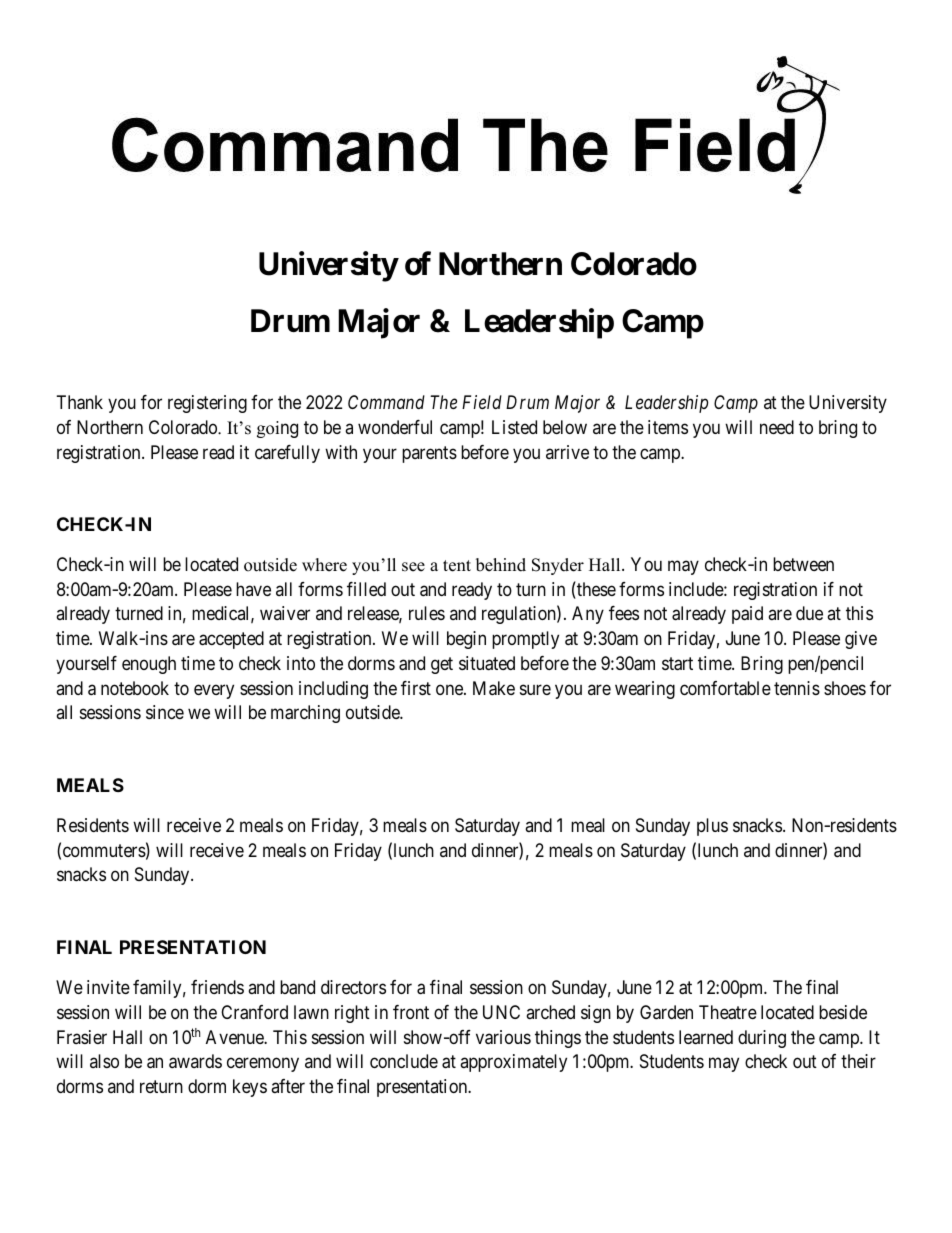  Describe the element at coordinates (777, 427) in the screenshot. I see `need` at that location.
